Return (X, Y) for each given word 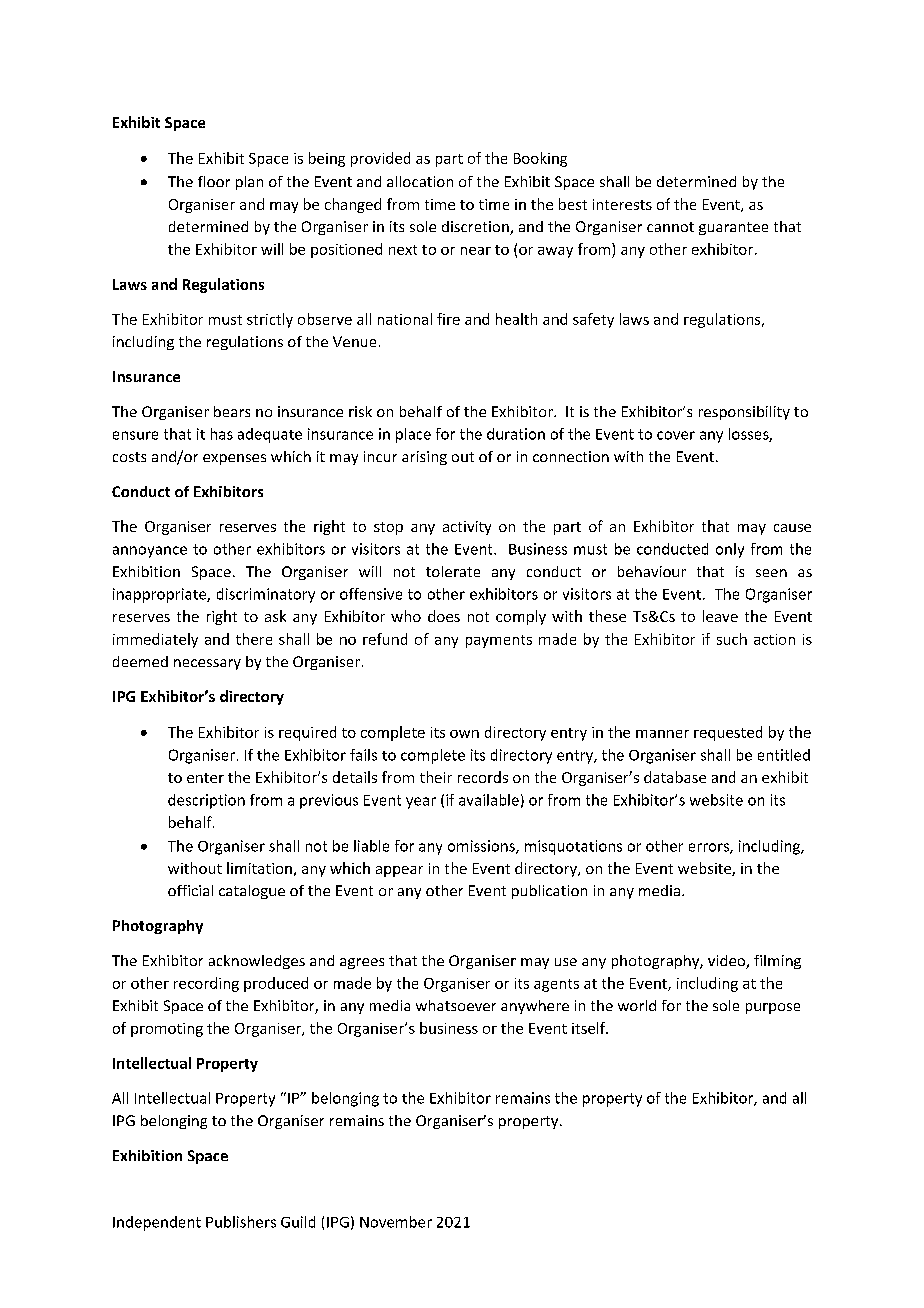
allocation (420, 181)
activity (467, 528)
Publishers (241, 1222)
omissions (482, 847)
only (730, 550)
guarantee (733, 228)
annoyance (150, 552)
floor (214, 181)
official (190, 890)
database (675, 777)
